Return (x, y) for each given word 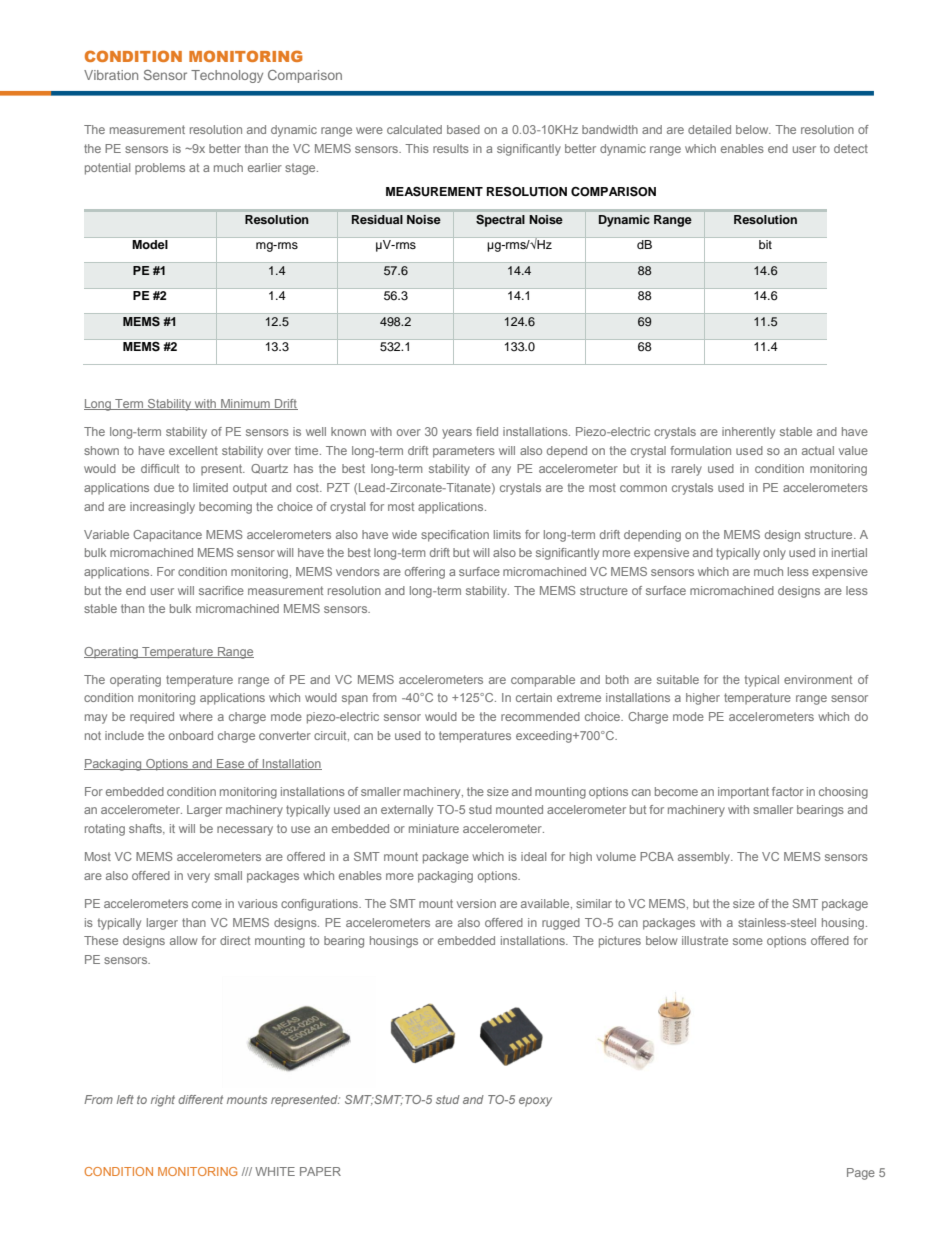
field (487, 431)
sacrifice (221, 590)
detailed (709, 129)
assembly (705, 858)
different (200, 1099)
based (463, 129)
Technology (227, 76)
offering (425, 573)
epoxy (535, 1102)
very (198, 878)
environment (818, 679)
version (476, 903)
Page (861, 1174)
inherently (748, 433)
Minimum (245, 404)
